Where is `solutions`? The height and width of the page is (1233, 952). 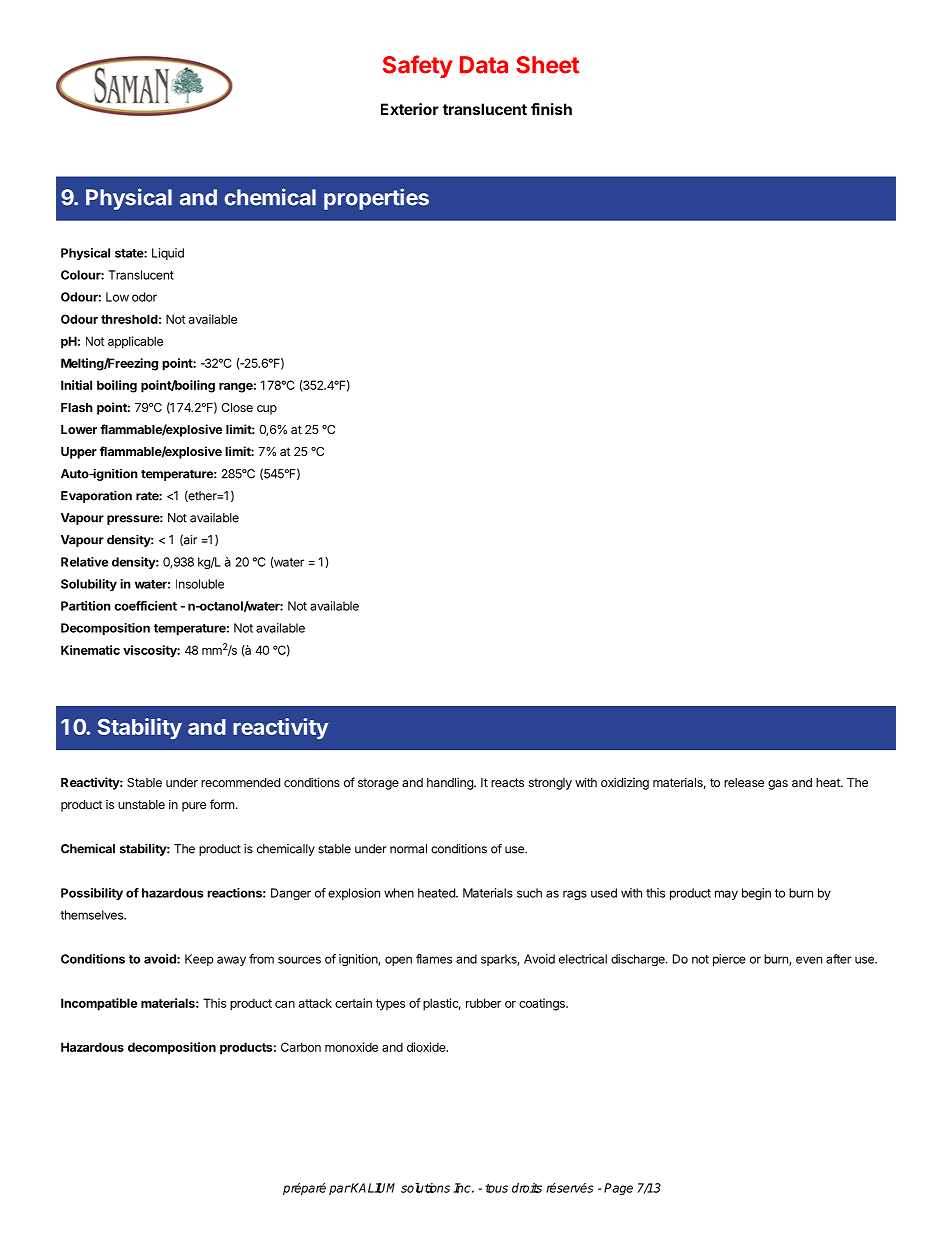 solutions is located at coordinates (425, 1188).
